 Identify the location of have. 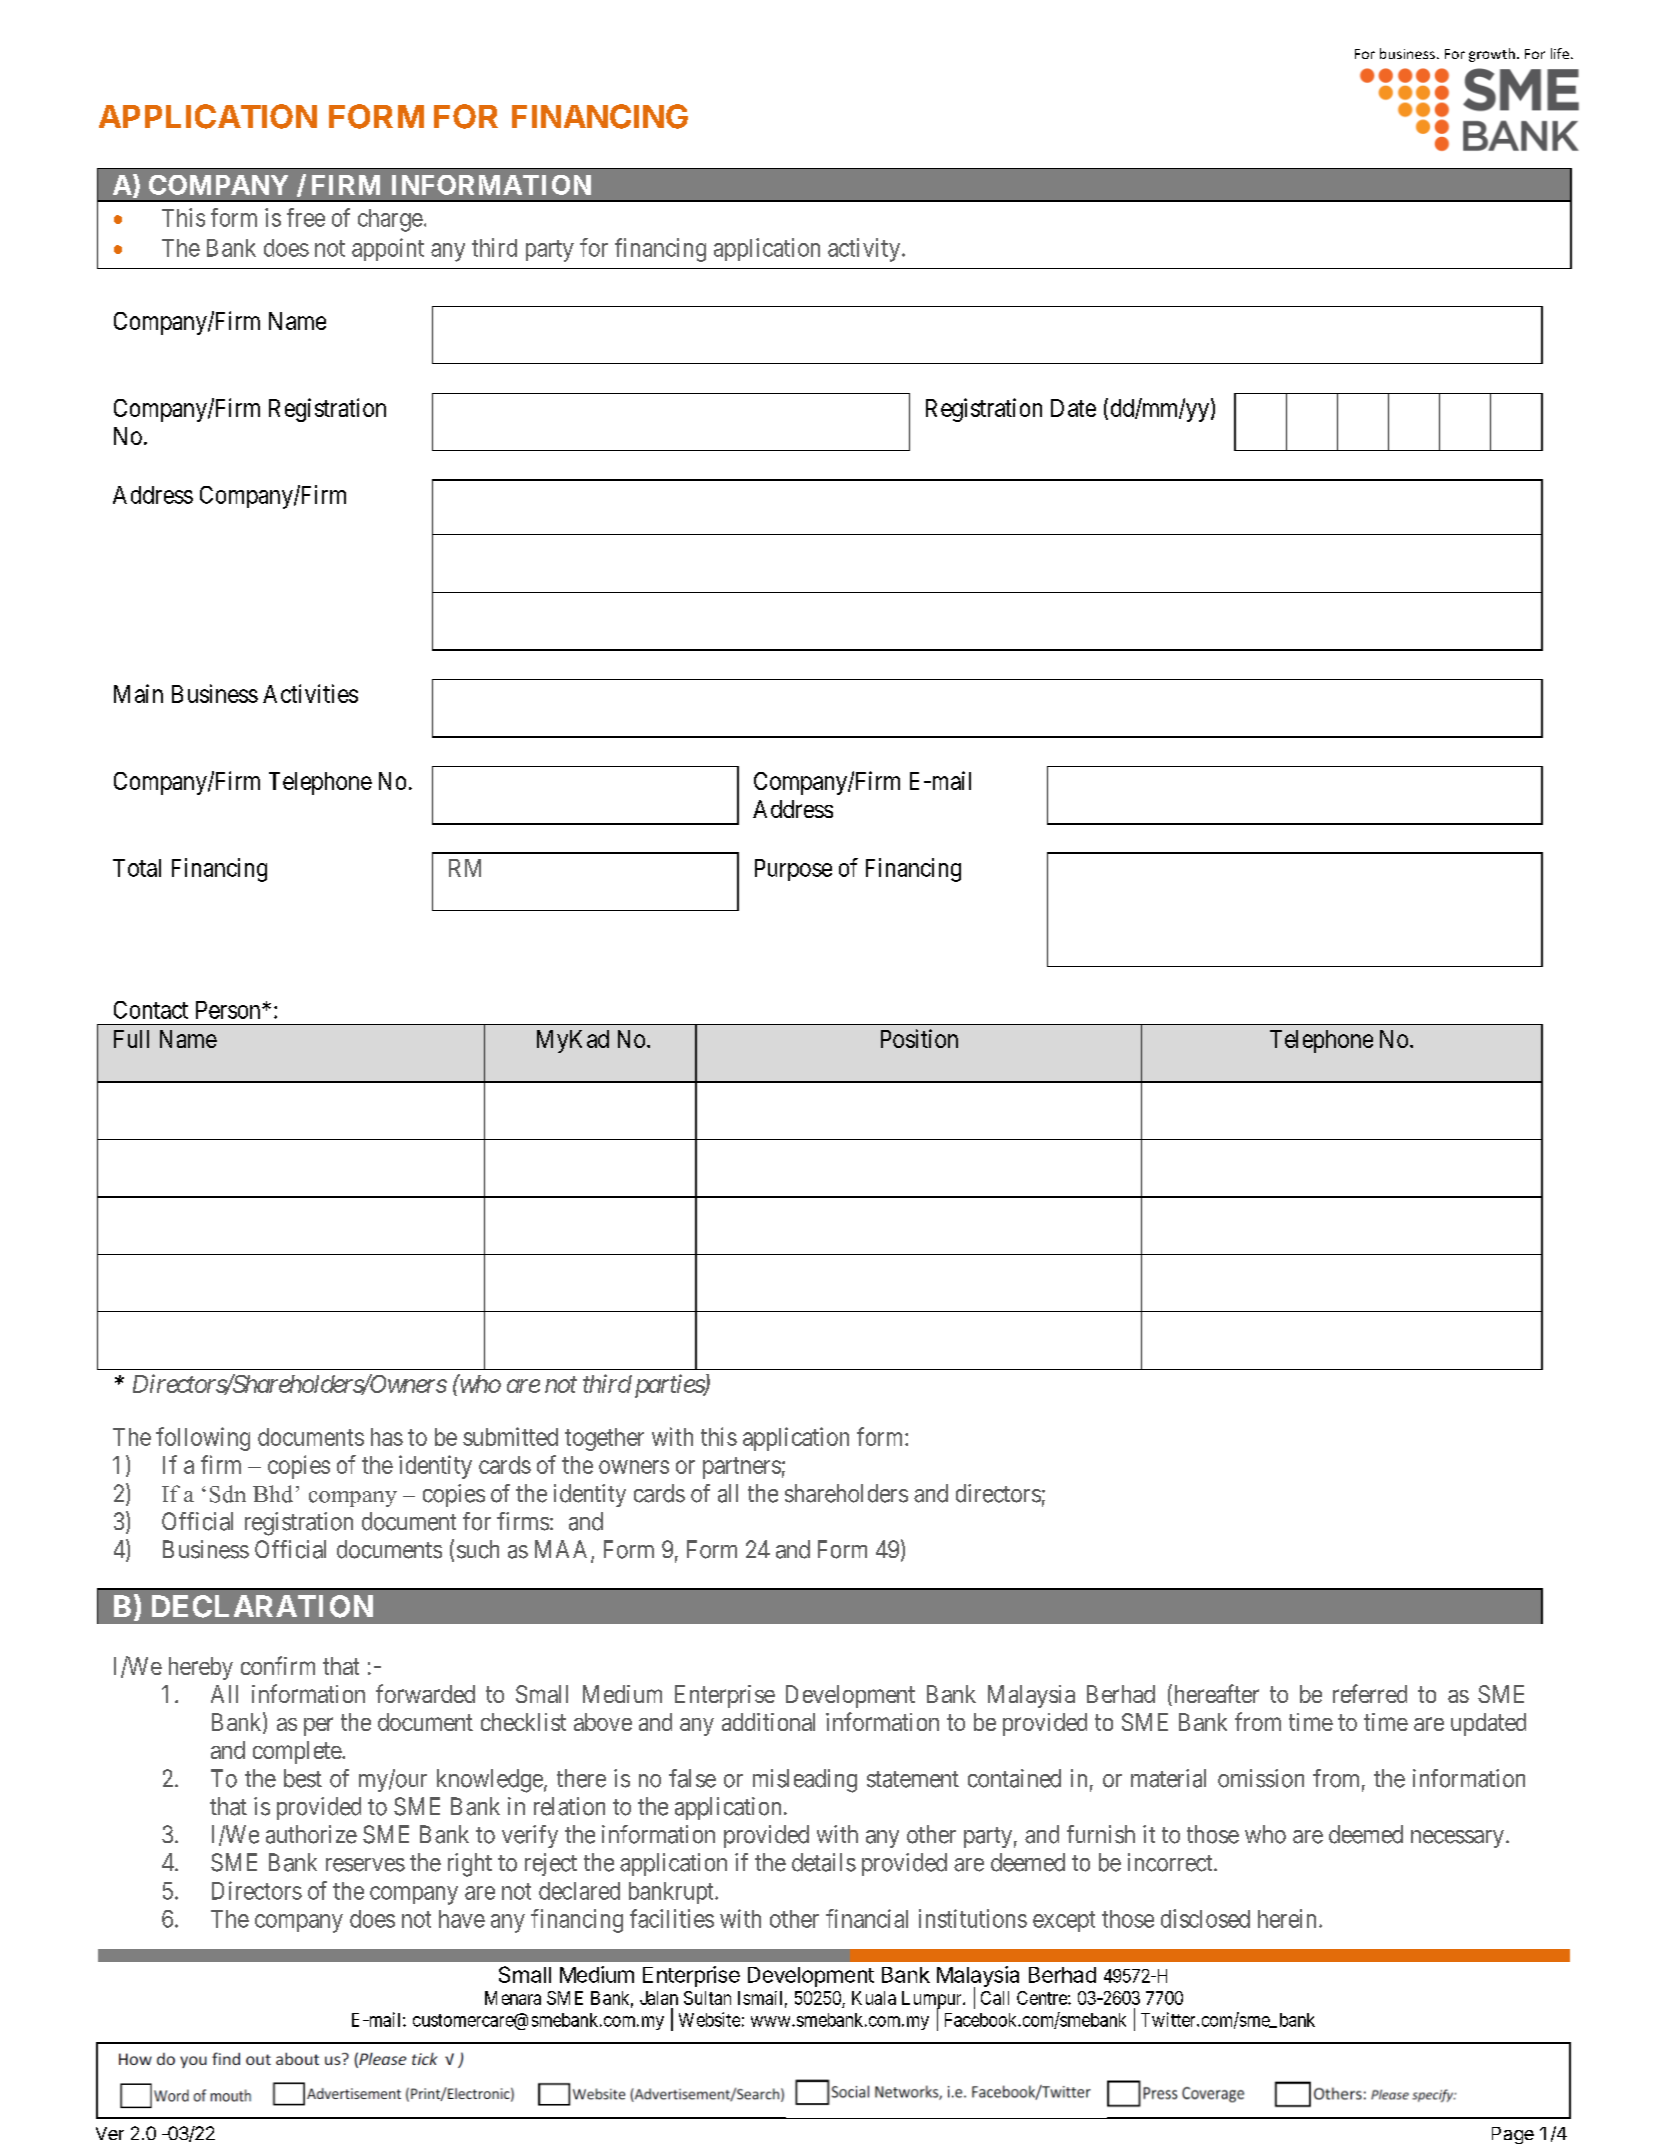
(462, 1919).
